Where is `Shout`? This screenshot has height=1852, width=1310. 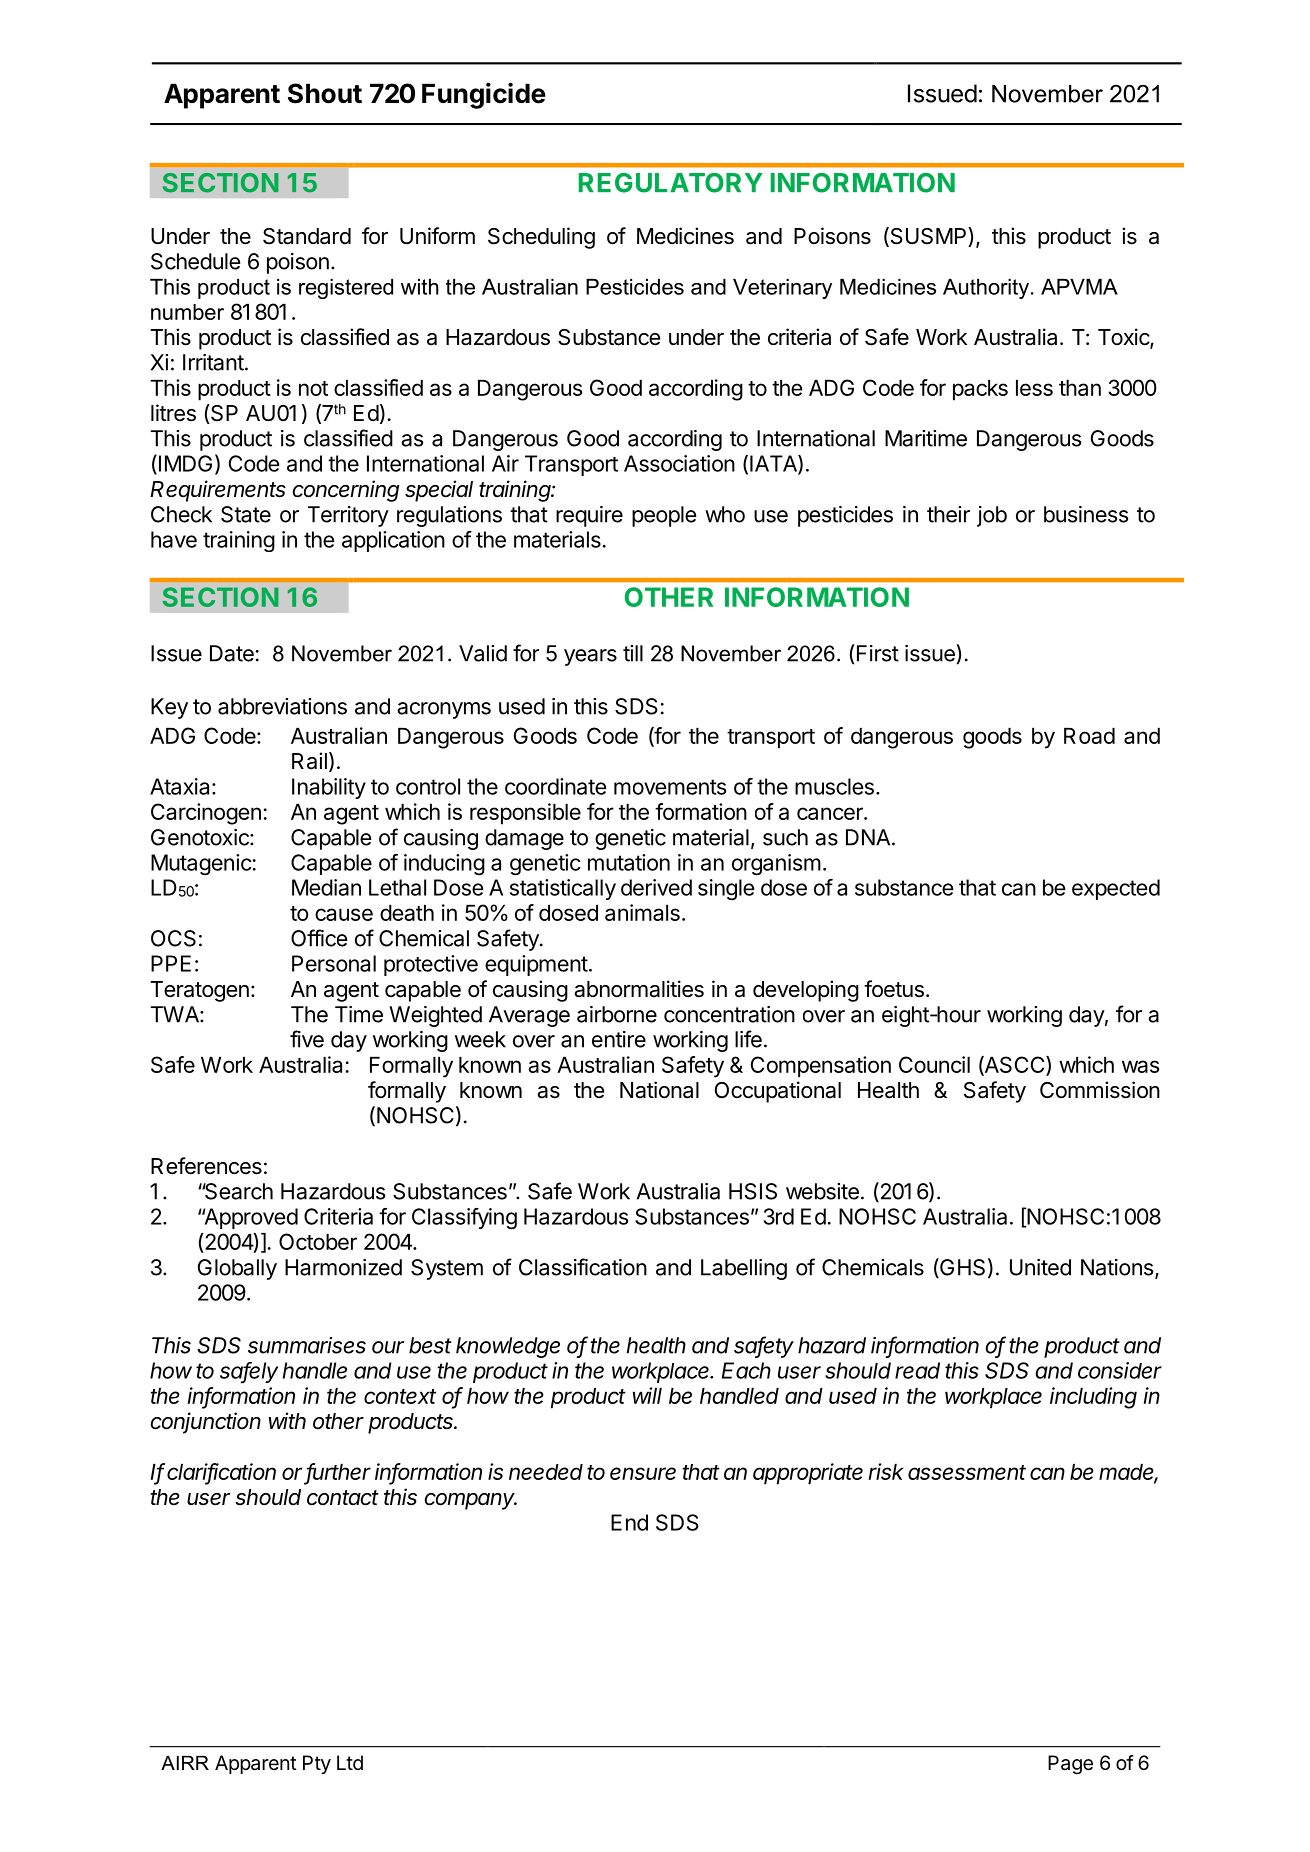 Shout is located at coordinates (325, 93).
